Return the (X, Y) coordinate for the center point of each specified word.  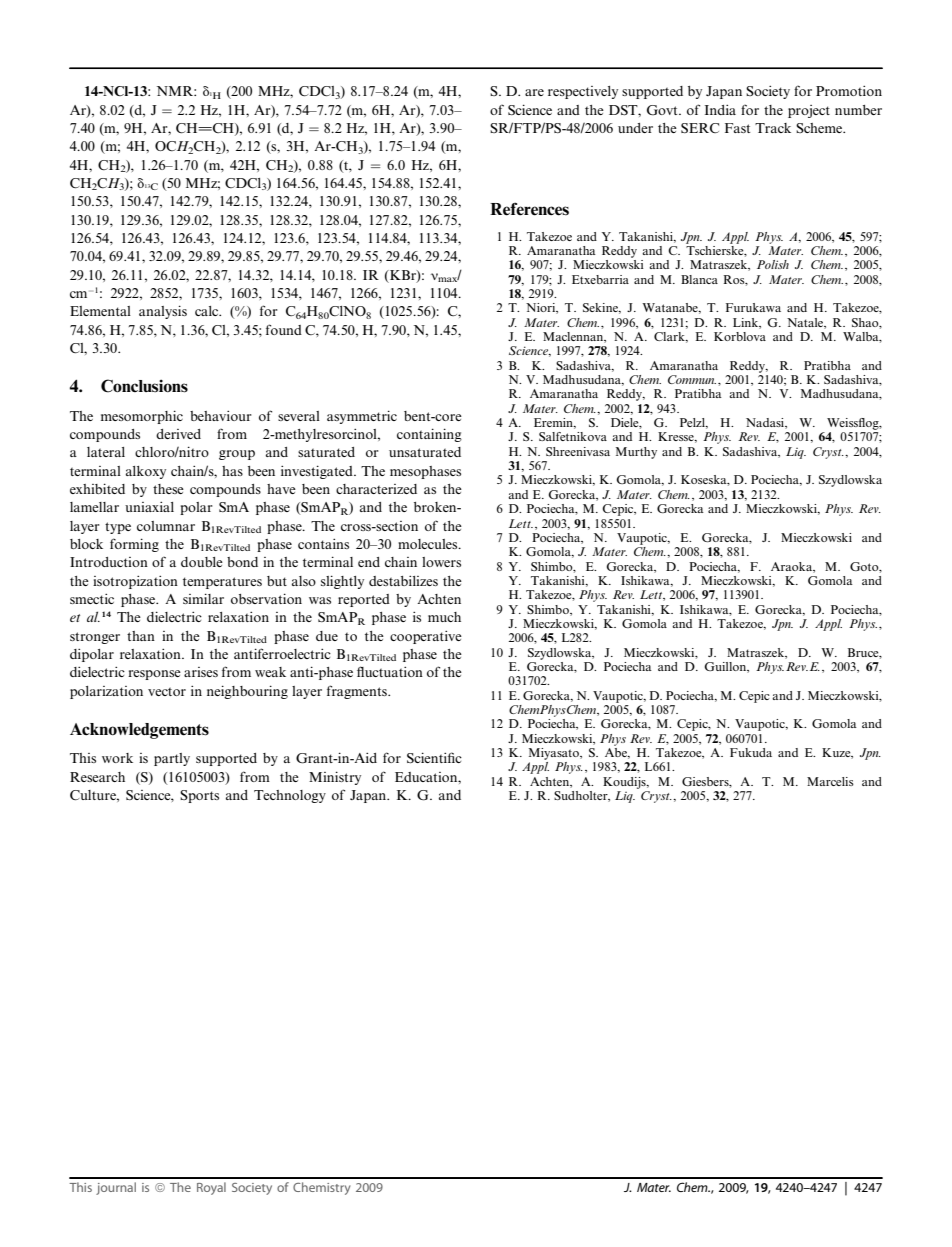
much (444, 617)
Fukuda (751, 752)
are (534, 92)
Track (773, 128)
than (141, 636)
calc (208, 311)
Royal (211, 1188)
